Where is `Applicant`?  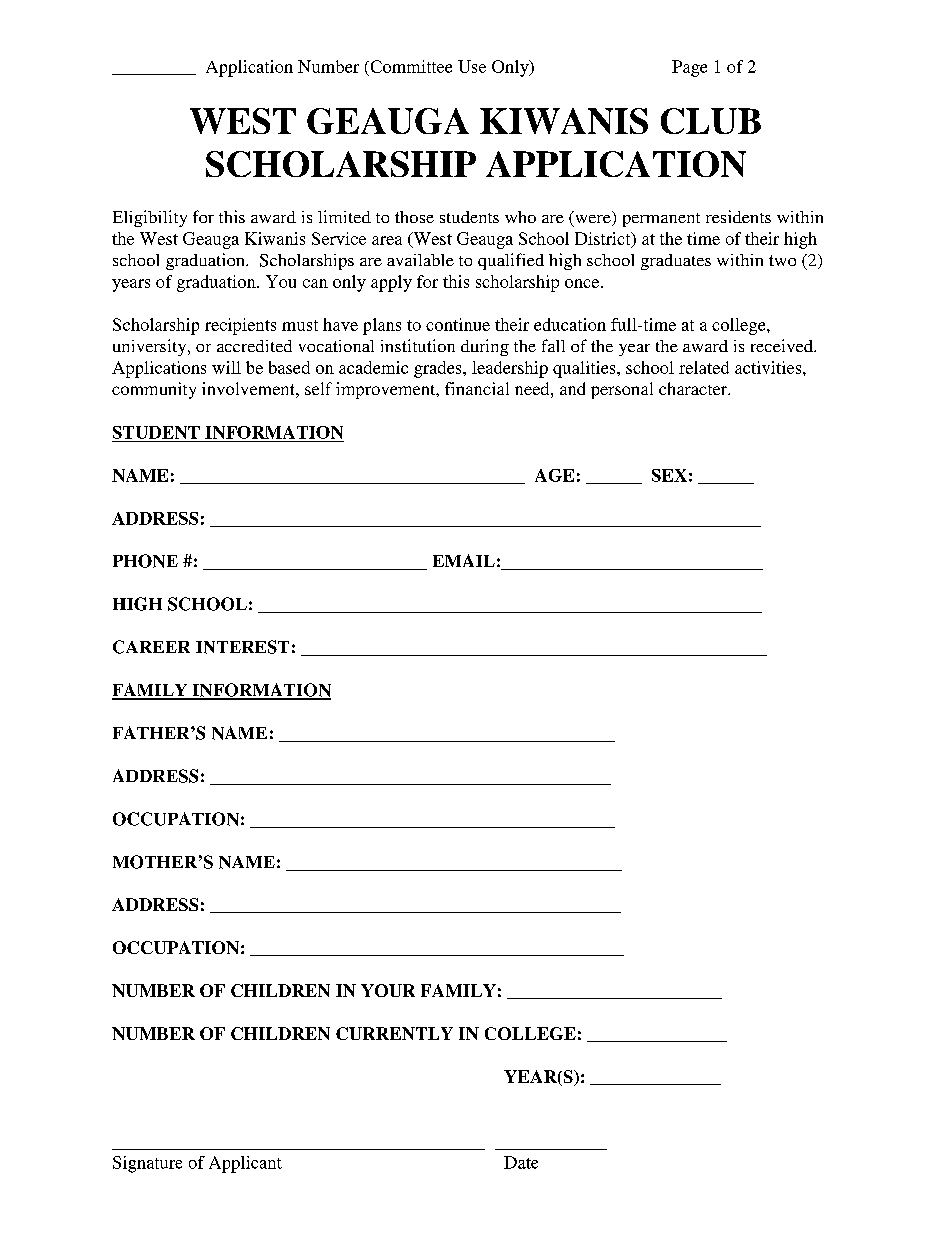
Applicant is located at coordinates (245, 1164).
